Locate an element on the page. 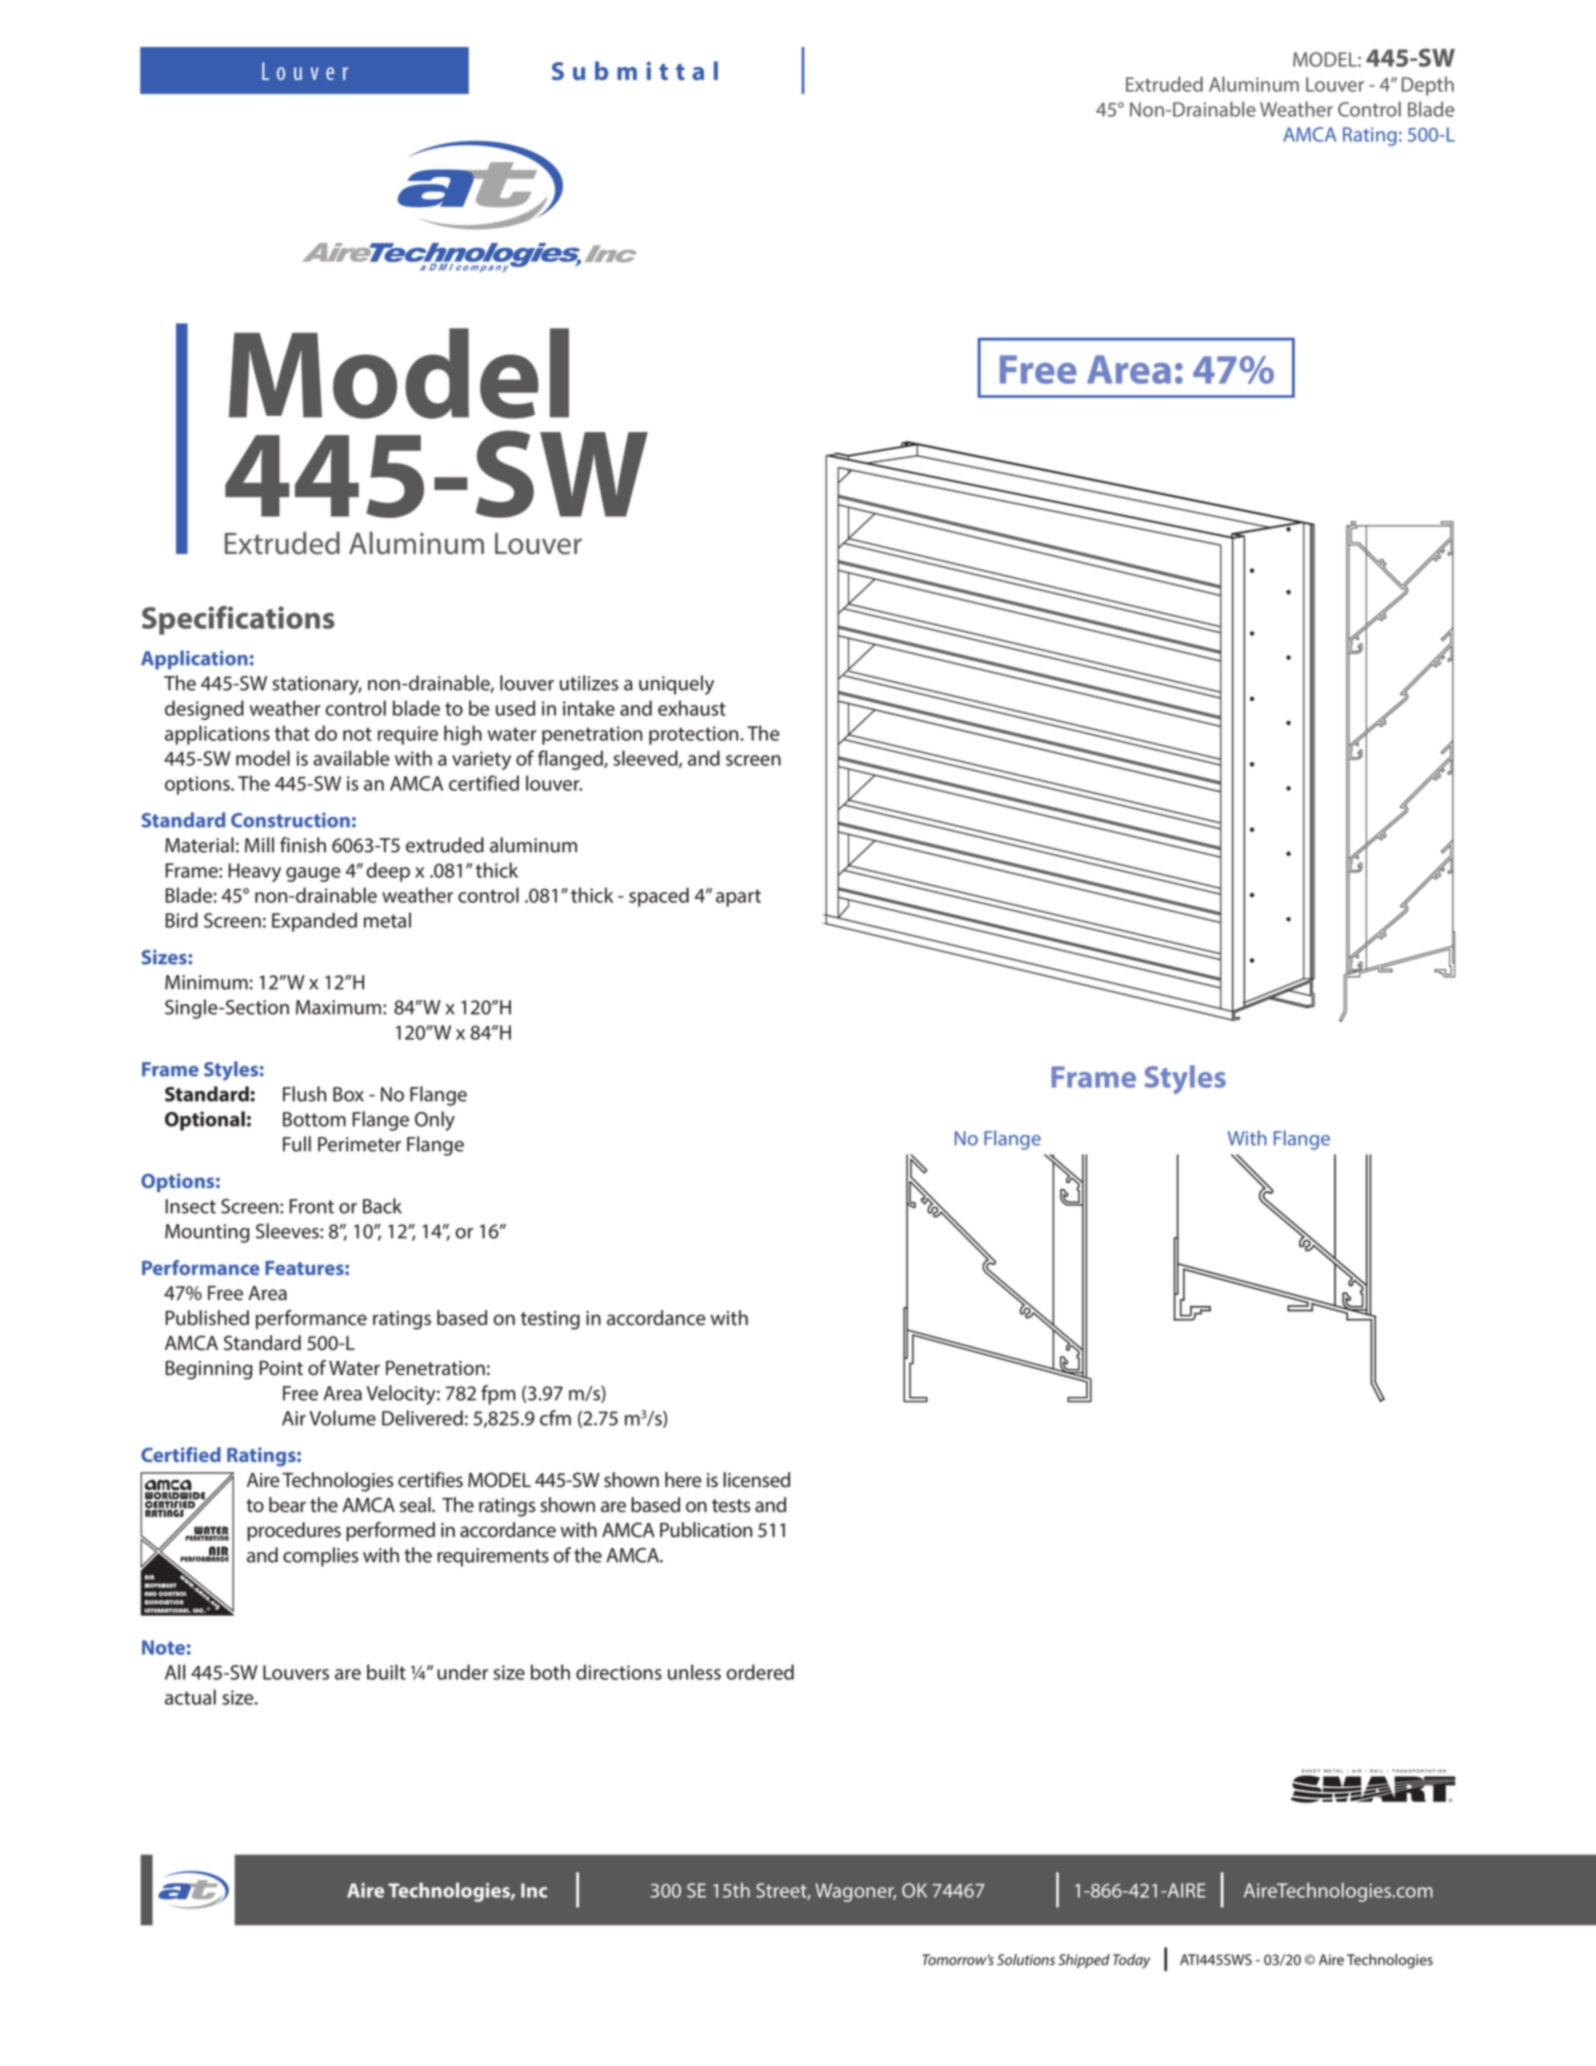 The image size is (1596, 2066). Wagoner is located at coordinates (855, 1892).
